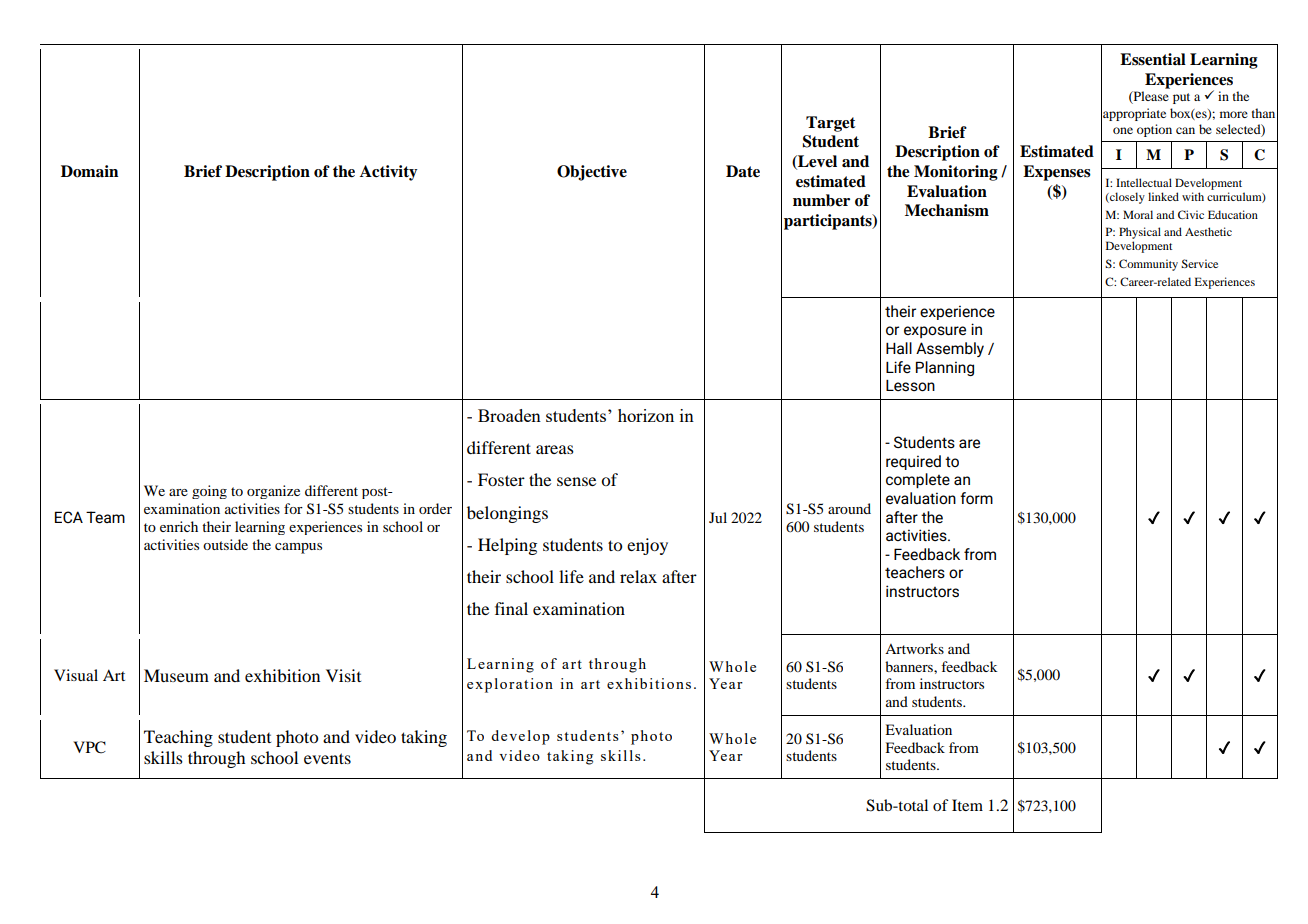  What do you see at coordinates (327, 758) in the screenshot?
I see `events` at bounding box center [327, 758].
